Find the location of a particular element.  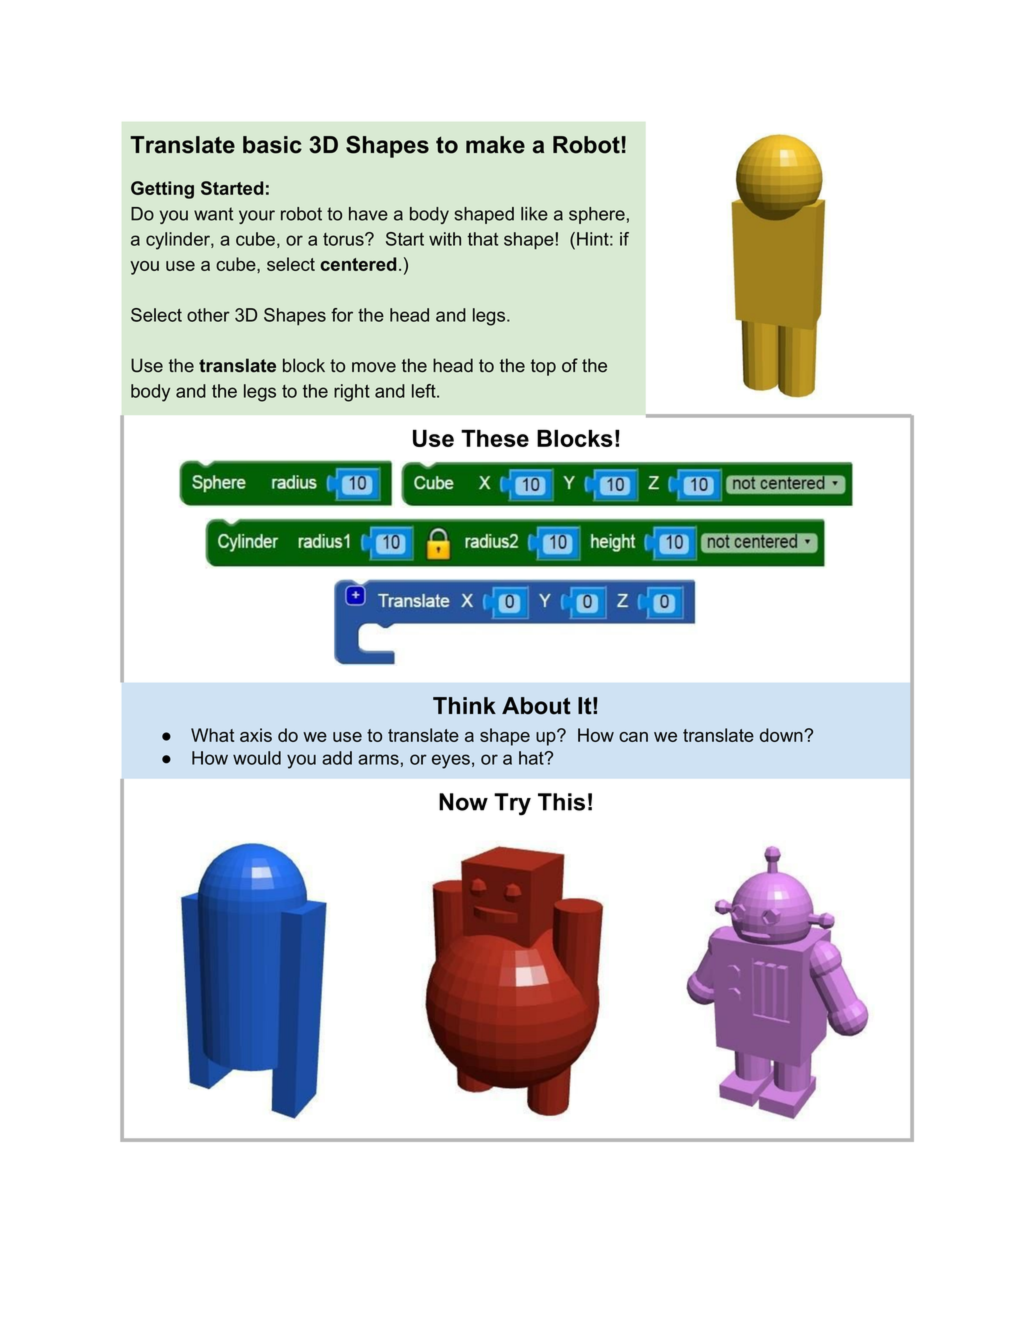

These is located at coordinates (495, 438).
